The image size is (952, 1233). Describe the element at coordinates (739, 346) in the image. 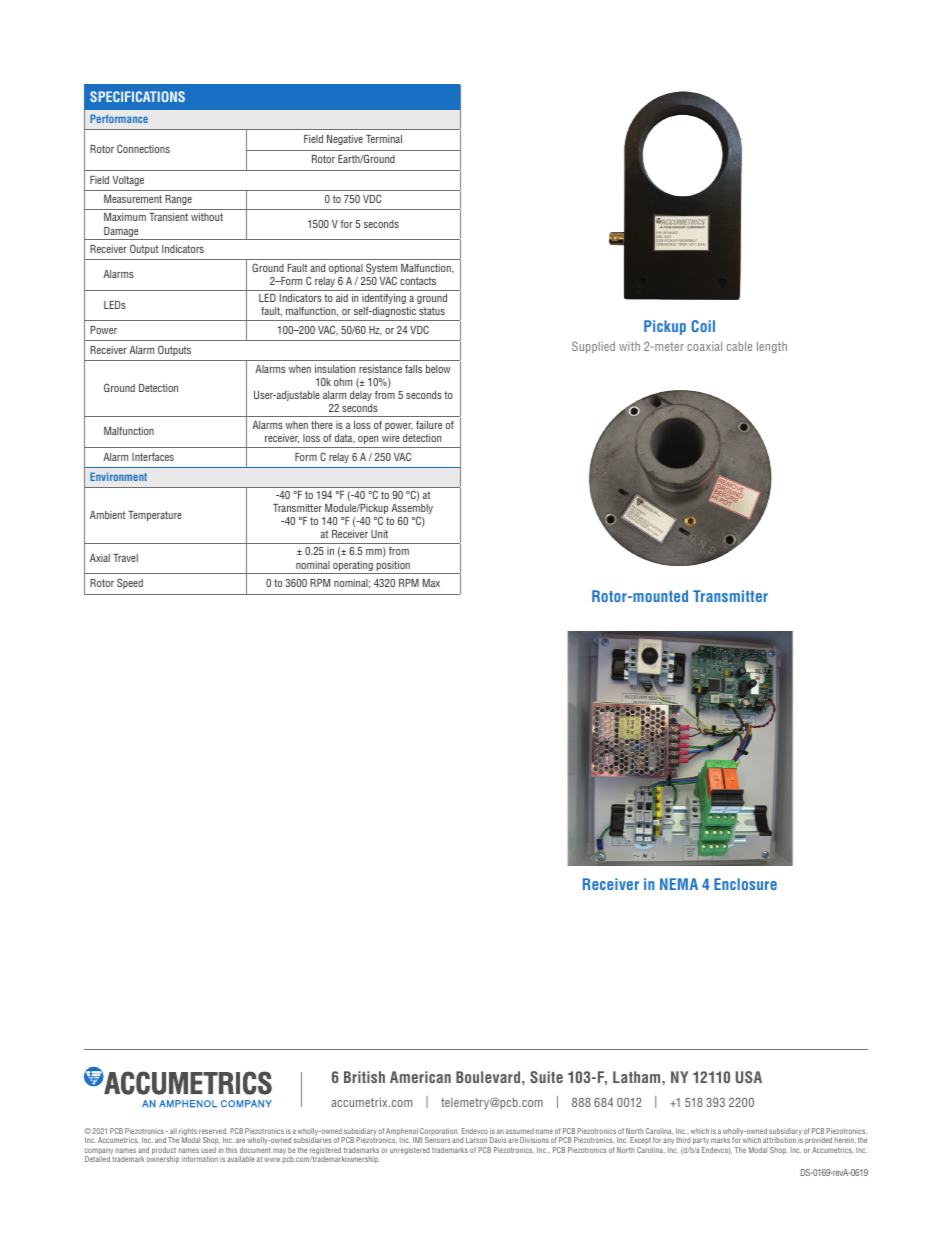

I see `cable` at that location.
